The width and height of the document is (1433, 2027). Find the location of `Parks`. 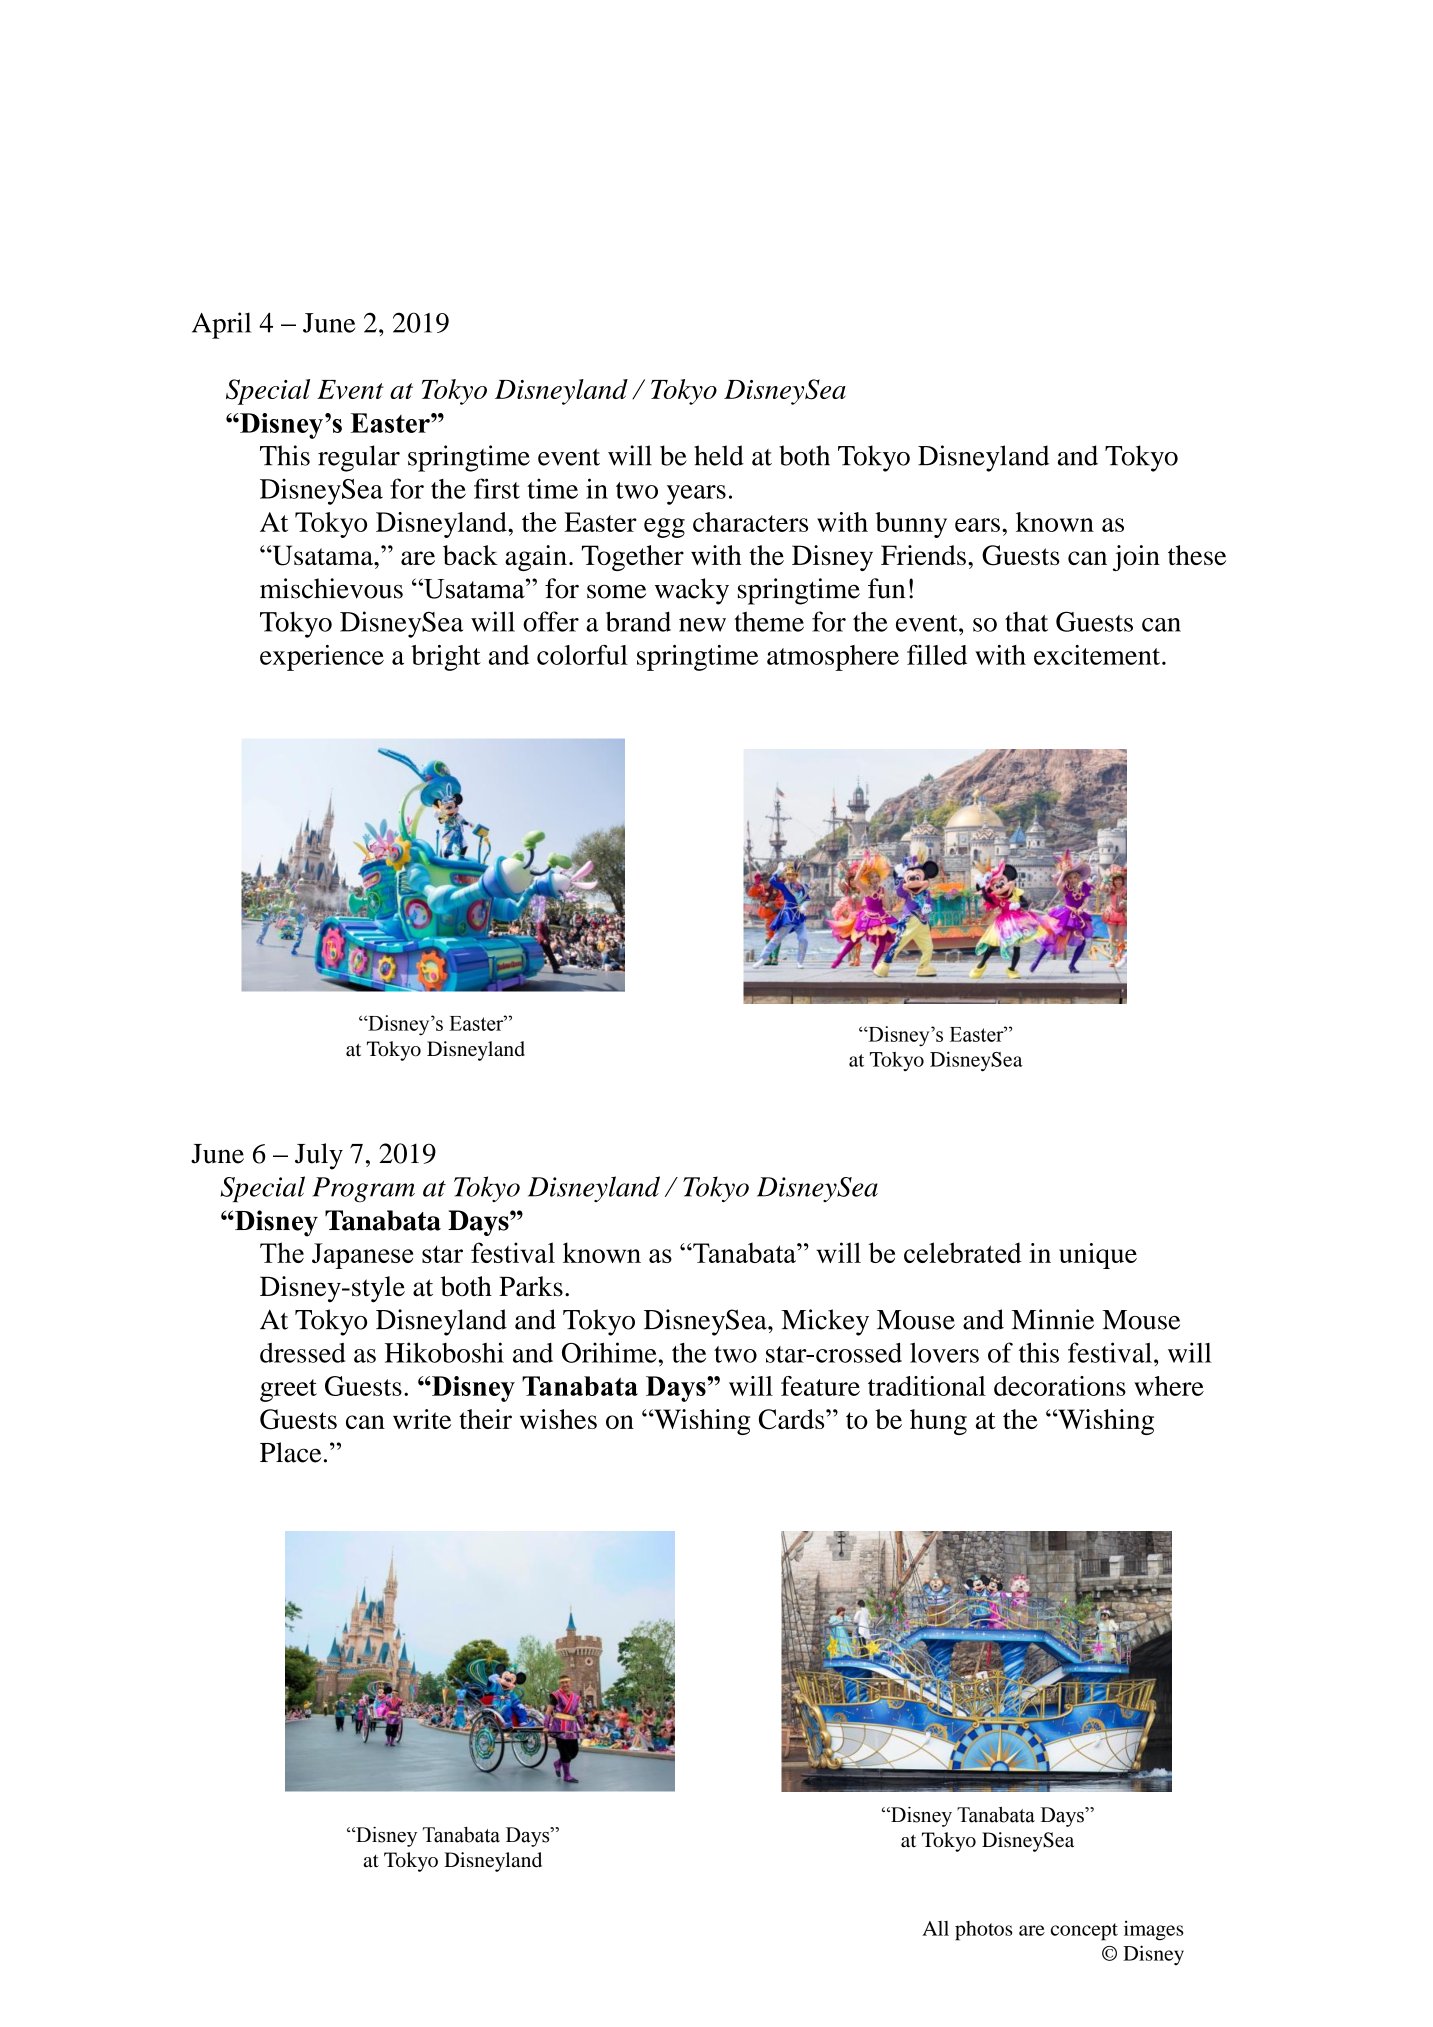

Parks is located at coordinates (531, 1286).
